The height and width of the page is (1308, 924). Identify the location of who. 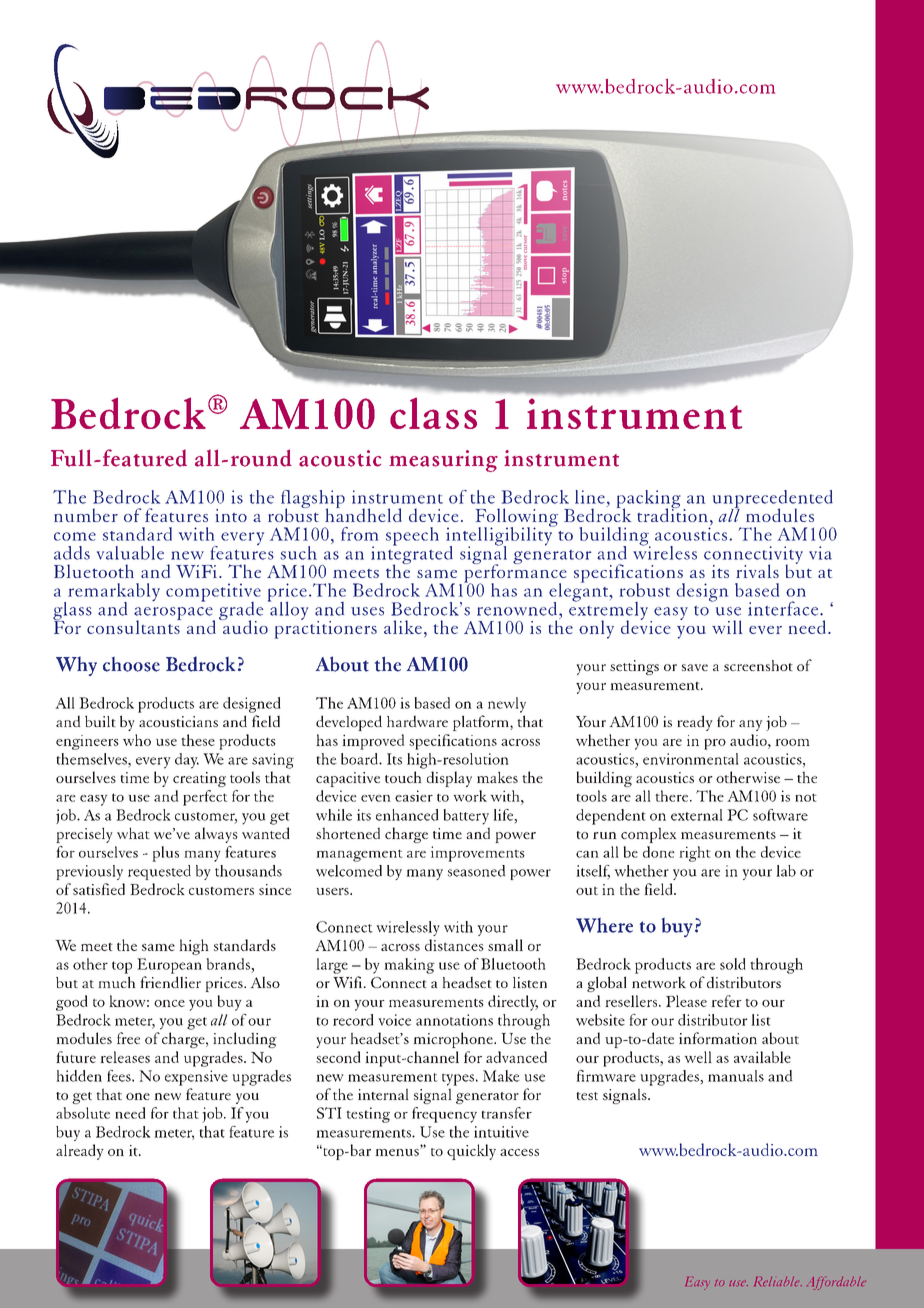
(137, 740).
